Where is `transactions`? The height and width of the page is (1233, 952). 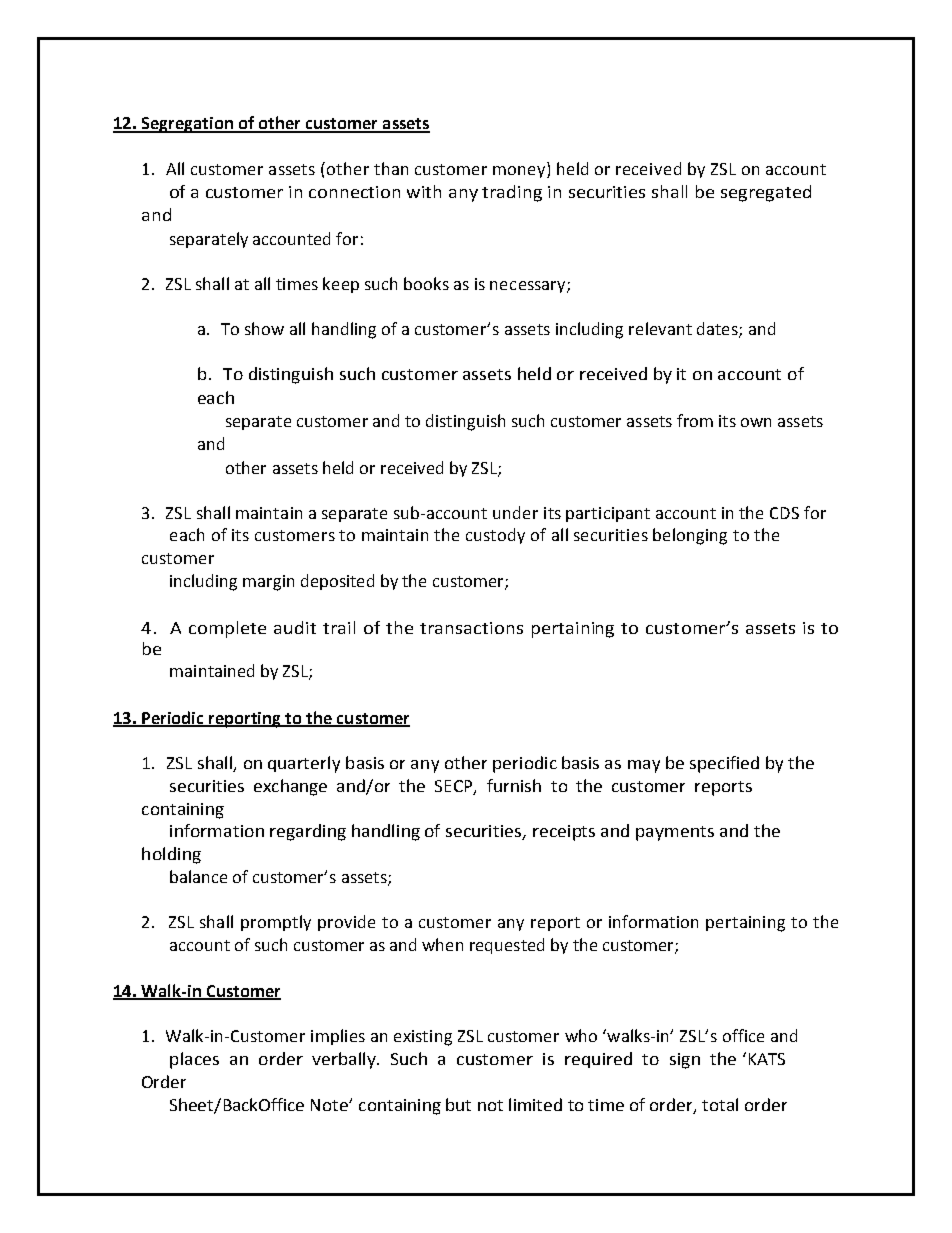
transactions is located at coordinates (471, 628).
